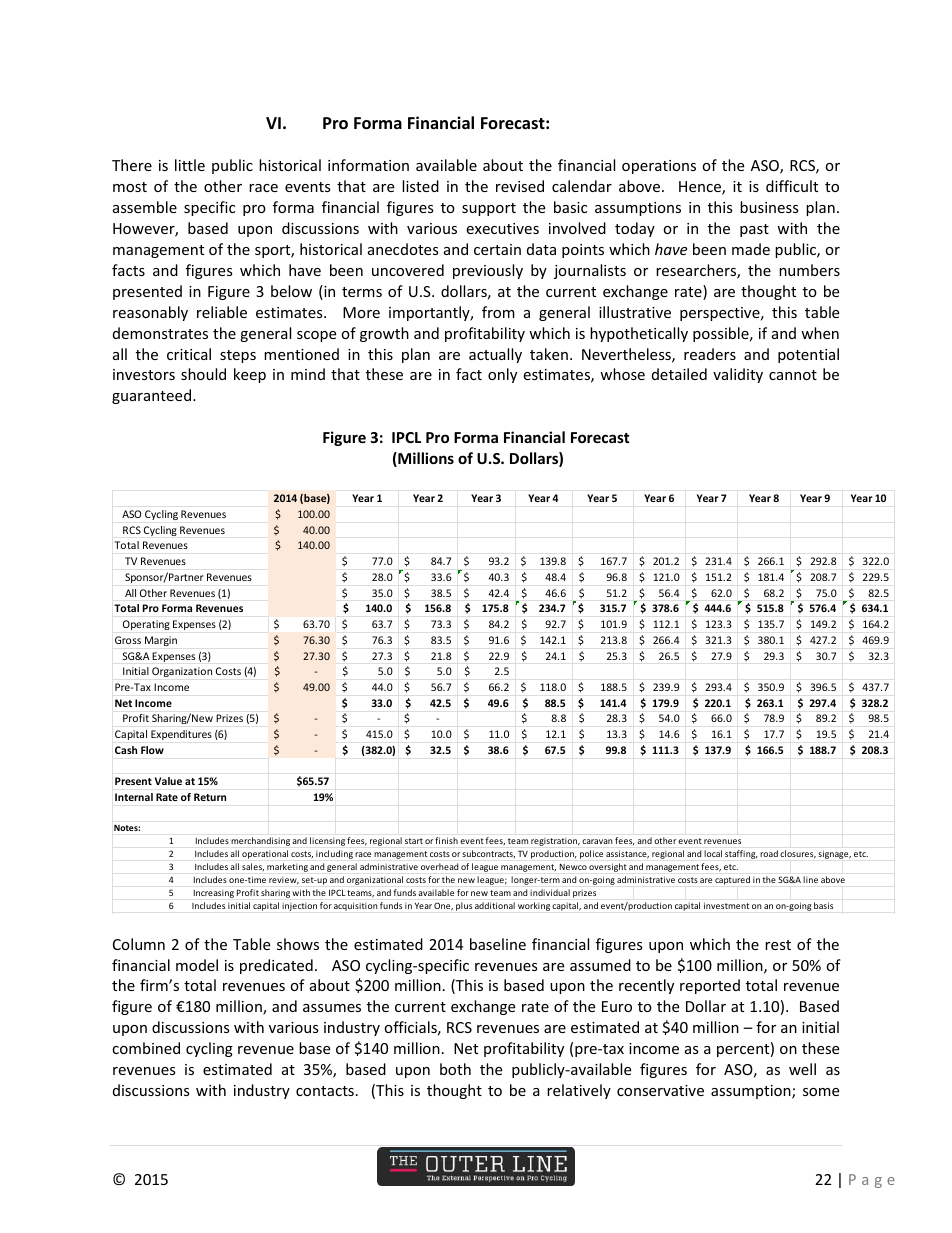 The width and height of the screenshot is (952, 1233). I want to click on support, so click(489, 209).
